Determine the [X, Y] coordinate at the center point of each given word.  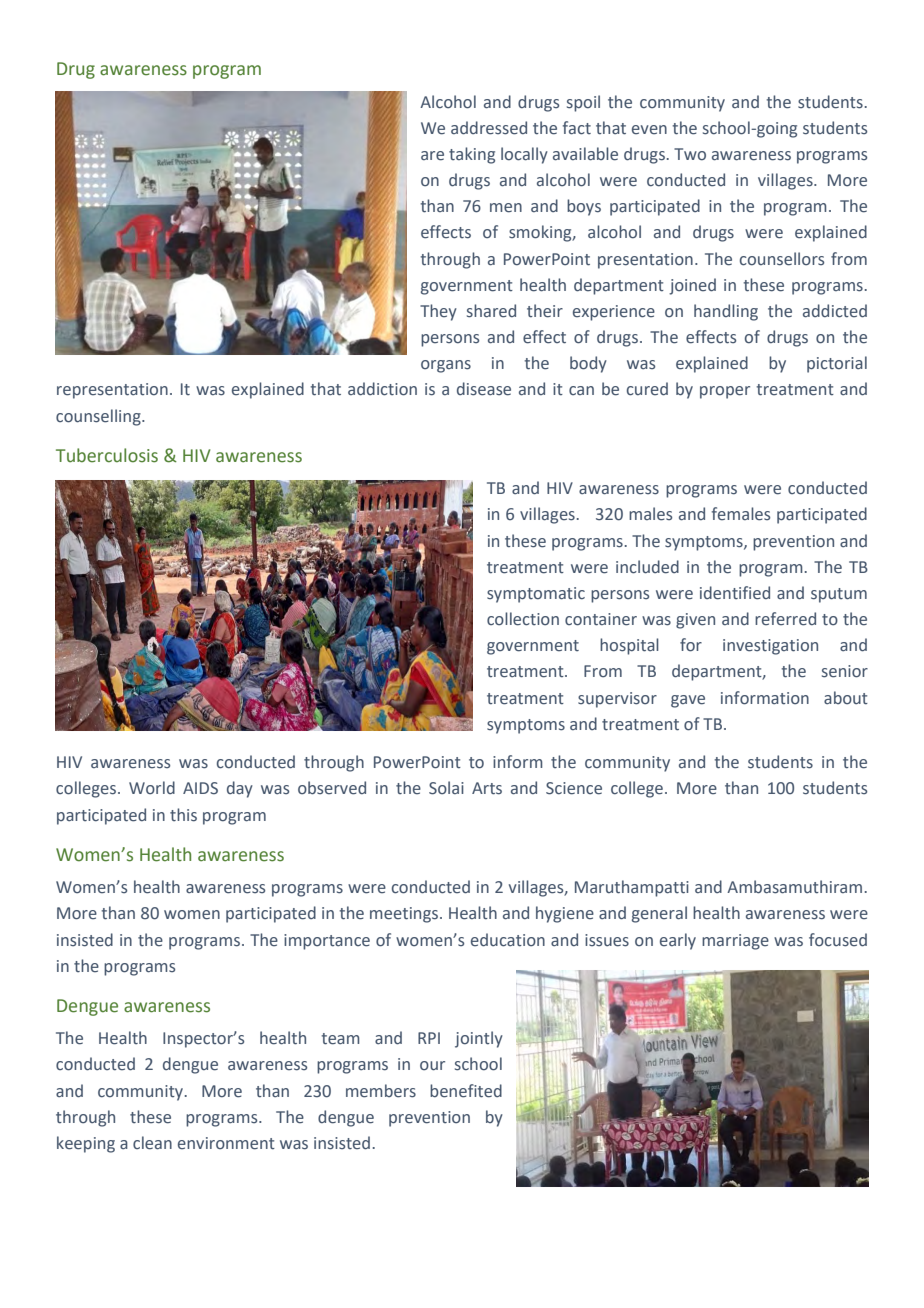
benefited [466, 1091]
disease [484, 389]
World [152, 788]
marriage [735, 942]
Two [690, 154]
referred [785, 619]
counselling [99, 417]
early [678, 941]
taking [472, 155]
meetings [405, 915]
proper [725, 392]
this [183, 815]
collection [523, 619]
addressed [489, 128]
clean [152, 1143]
